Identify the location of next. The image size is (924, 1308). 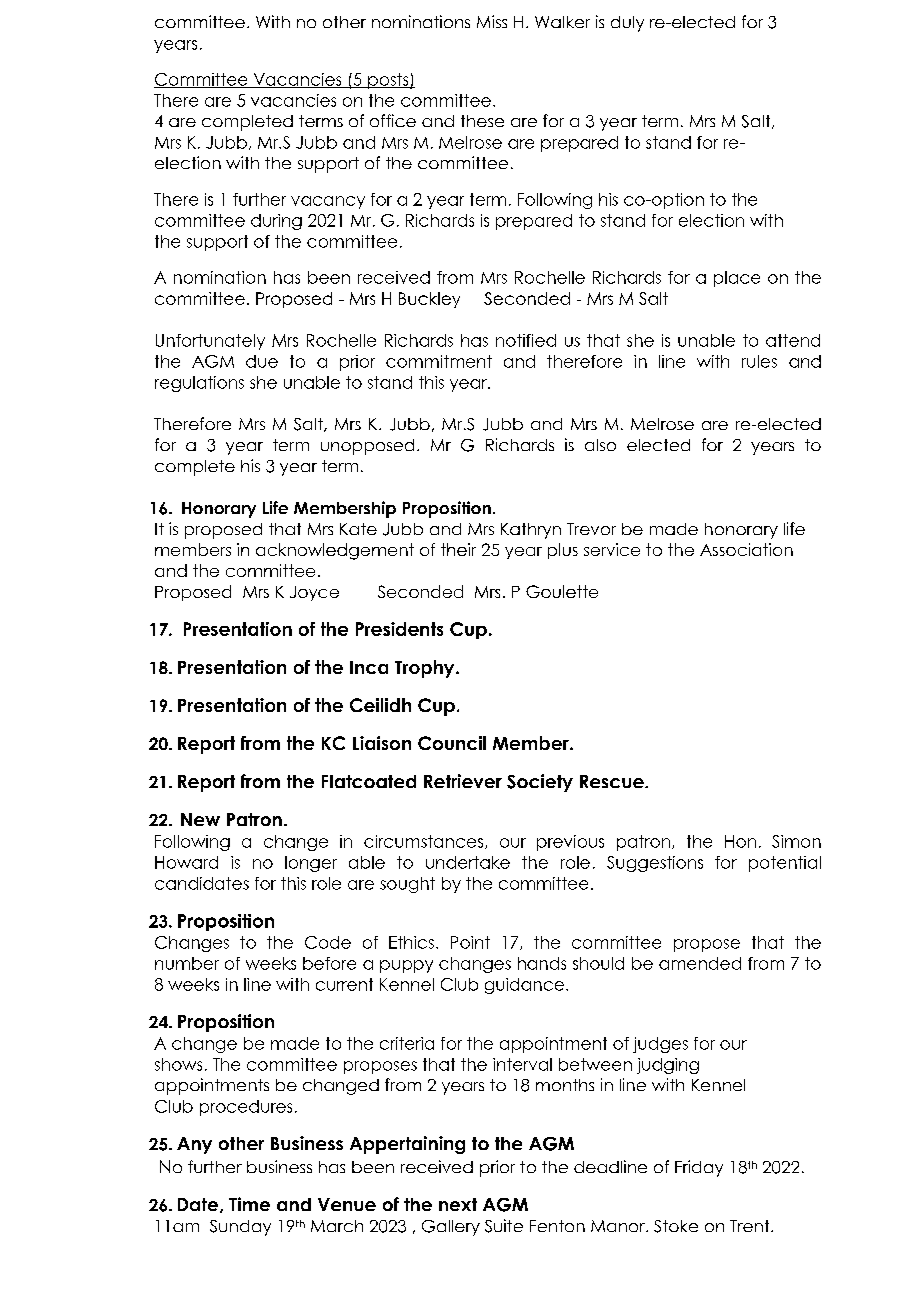
(458, 1204).
